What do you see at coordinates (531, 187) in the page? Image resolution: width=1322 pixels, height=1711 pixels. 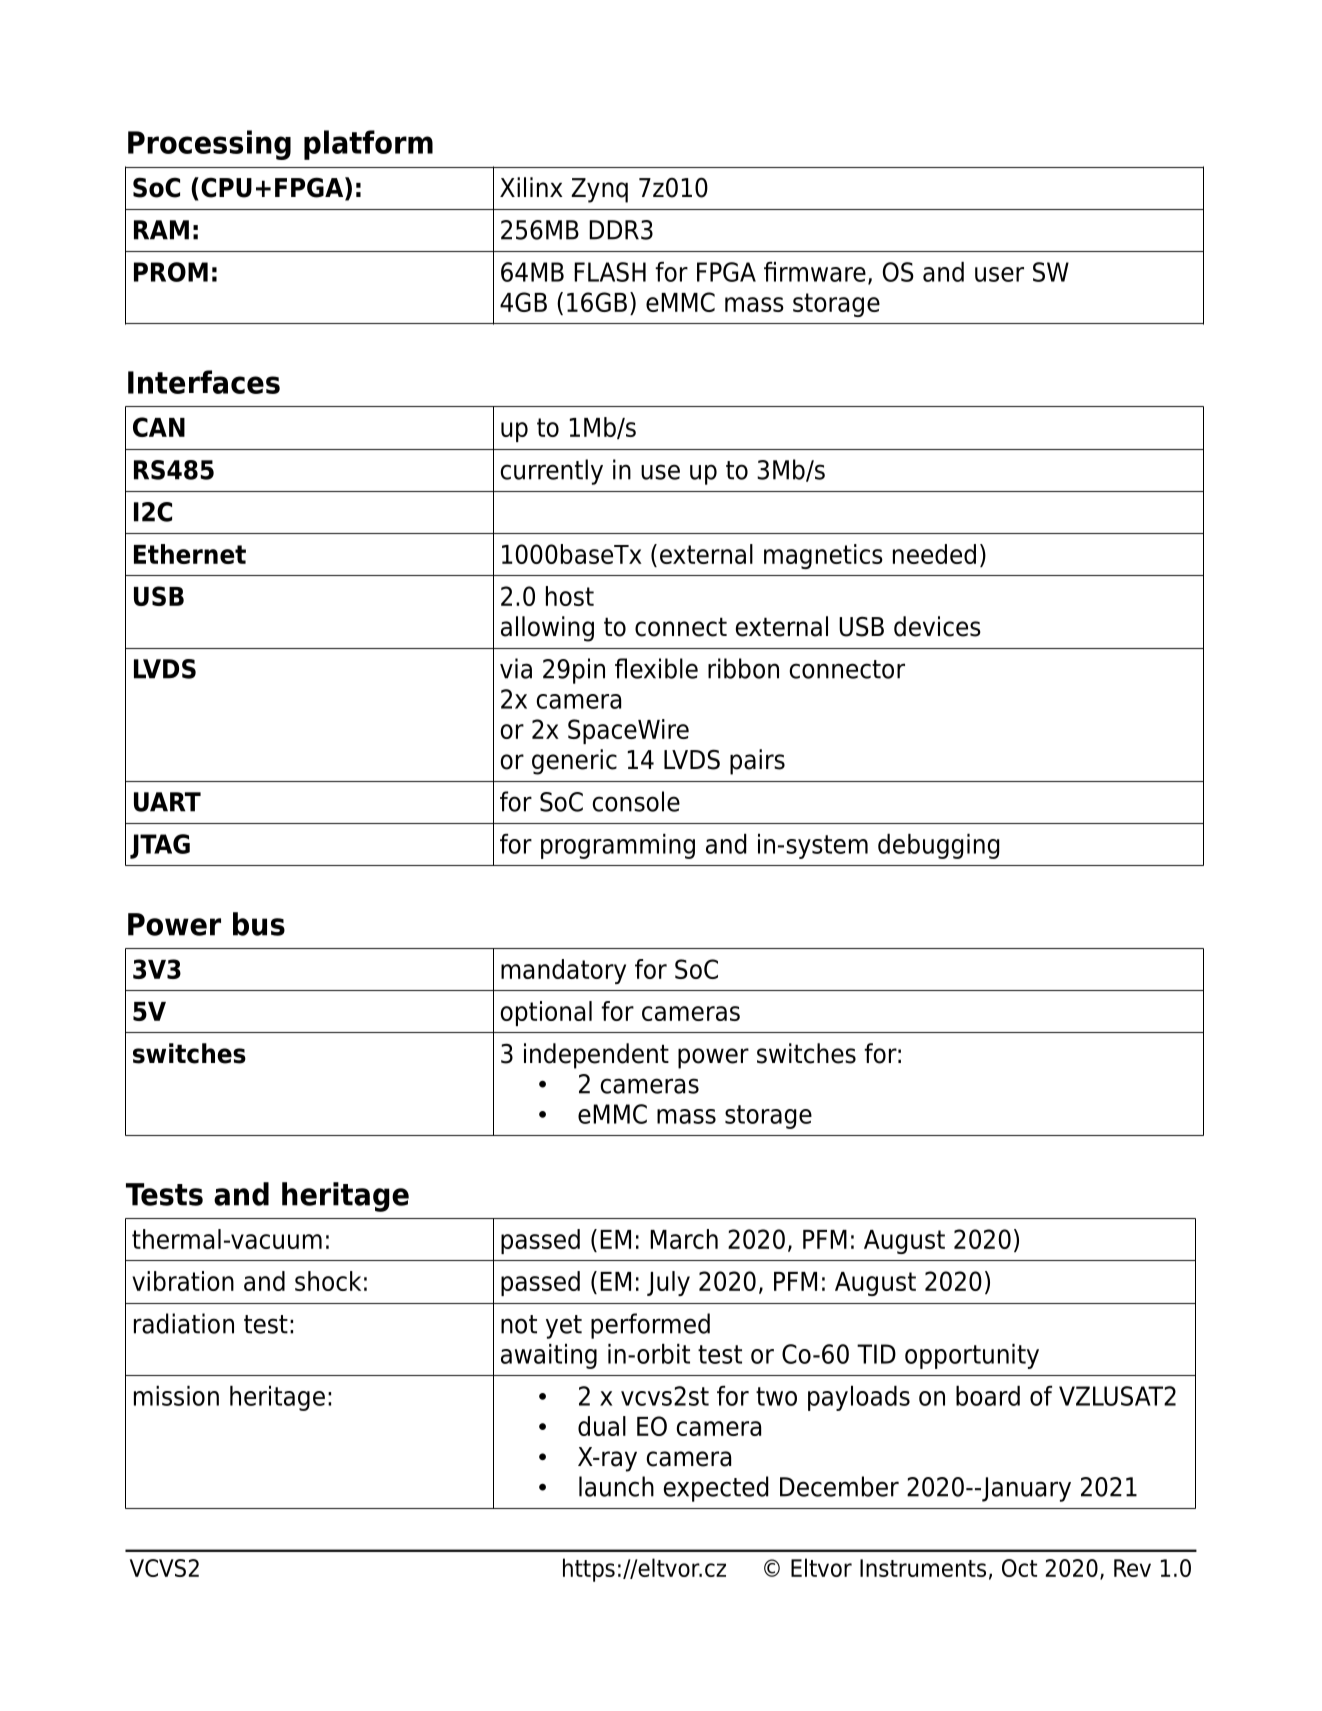 I see `Xilinx` at bounding box center [531, 187].
